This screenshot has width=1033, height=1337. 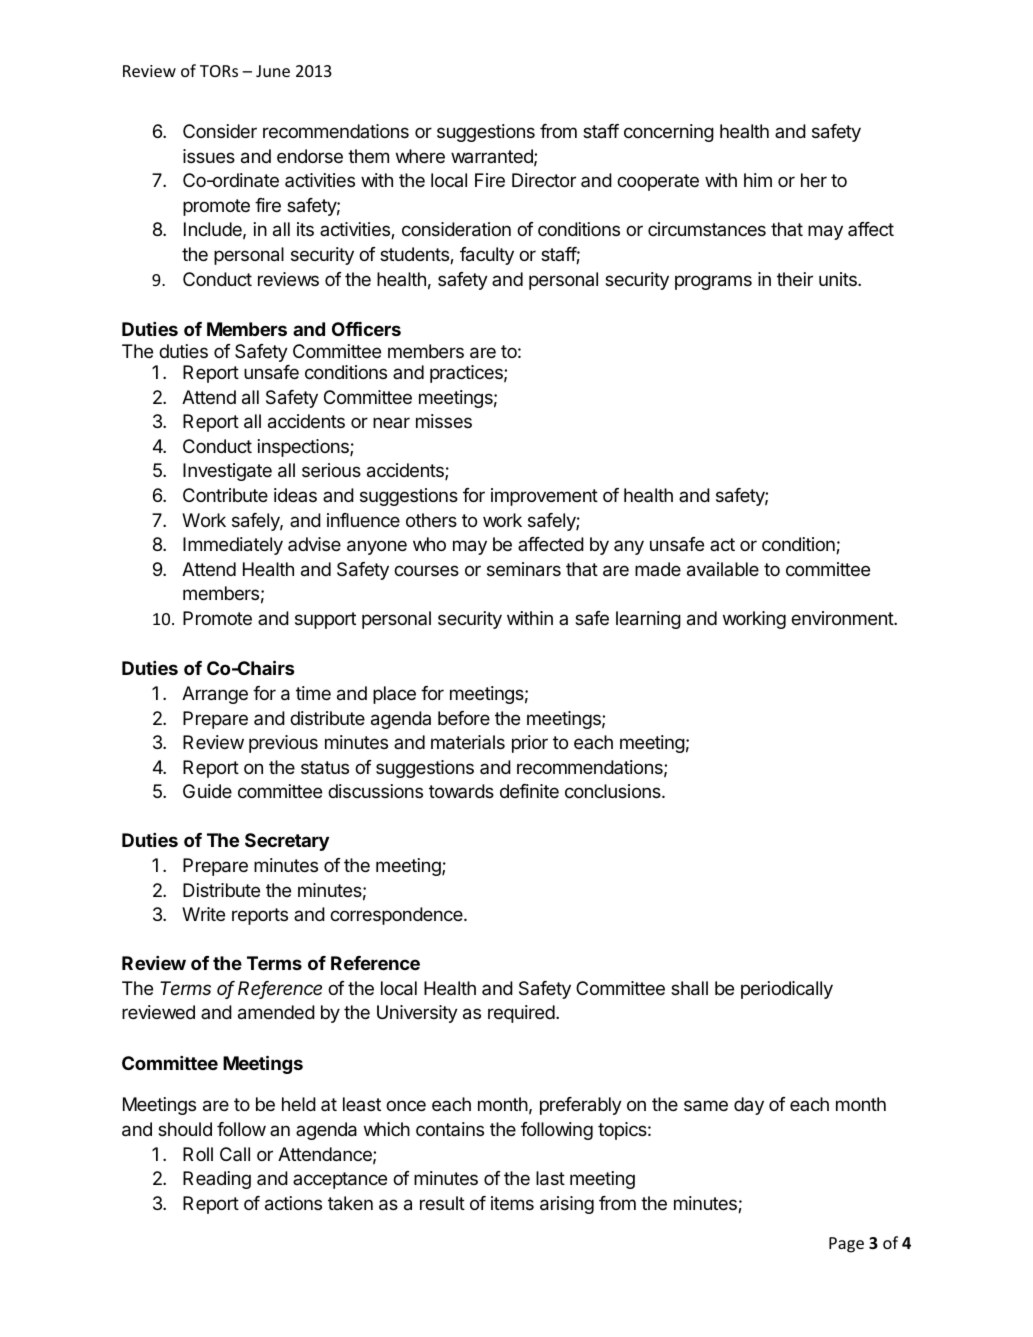 I want to click on misses, so click(x=444, y=421).
